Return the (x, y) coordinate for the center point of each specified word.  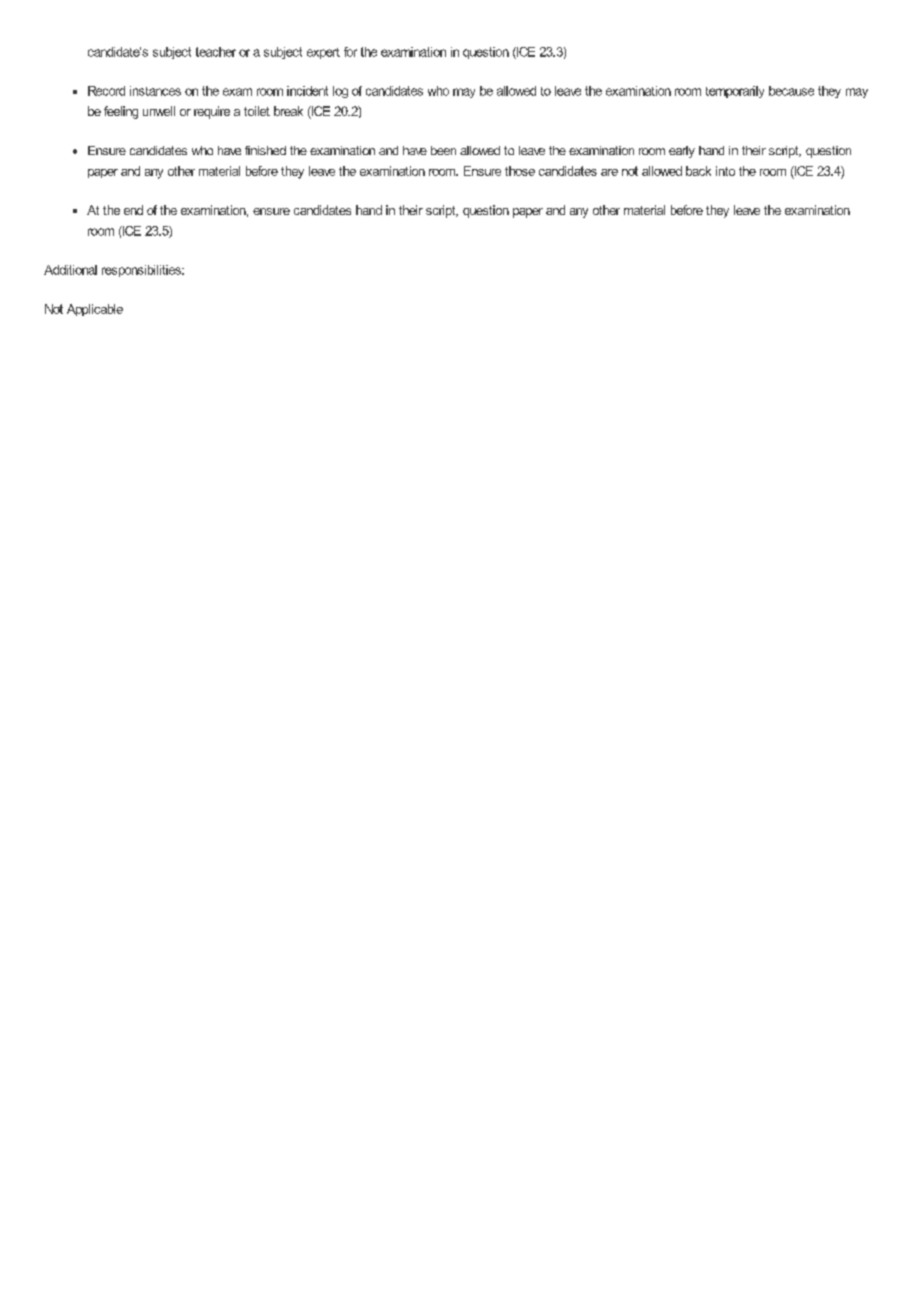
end (133, 210)
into (725, 171)
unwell (159, 111)
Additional (70, 270)
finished (265, 150)
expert (323, 53)
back (698, 171)
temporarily (735, 92)
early (682, 152)
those (520, 171)
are (609, 172)
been (443, 150)
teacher (216, 52)
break (288, 111)
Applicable (95, 310)
